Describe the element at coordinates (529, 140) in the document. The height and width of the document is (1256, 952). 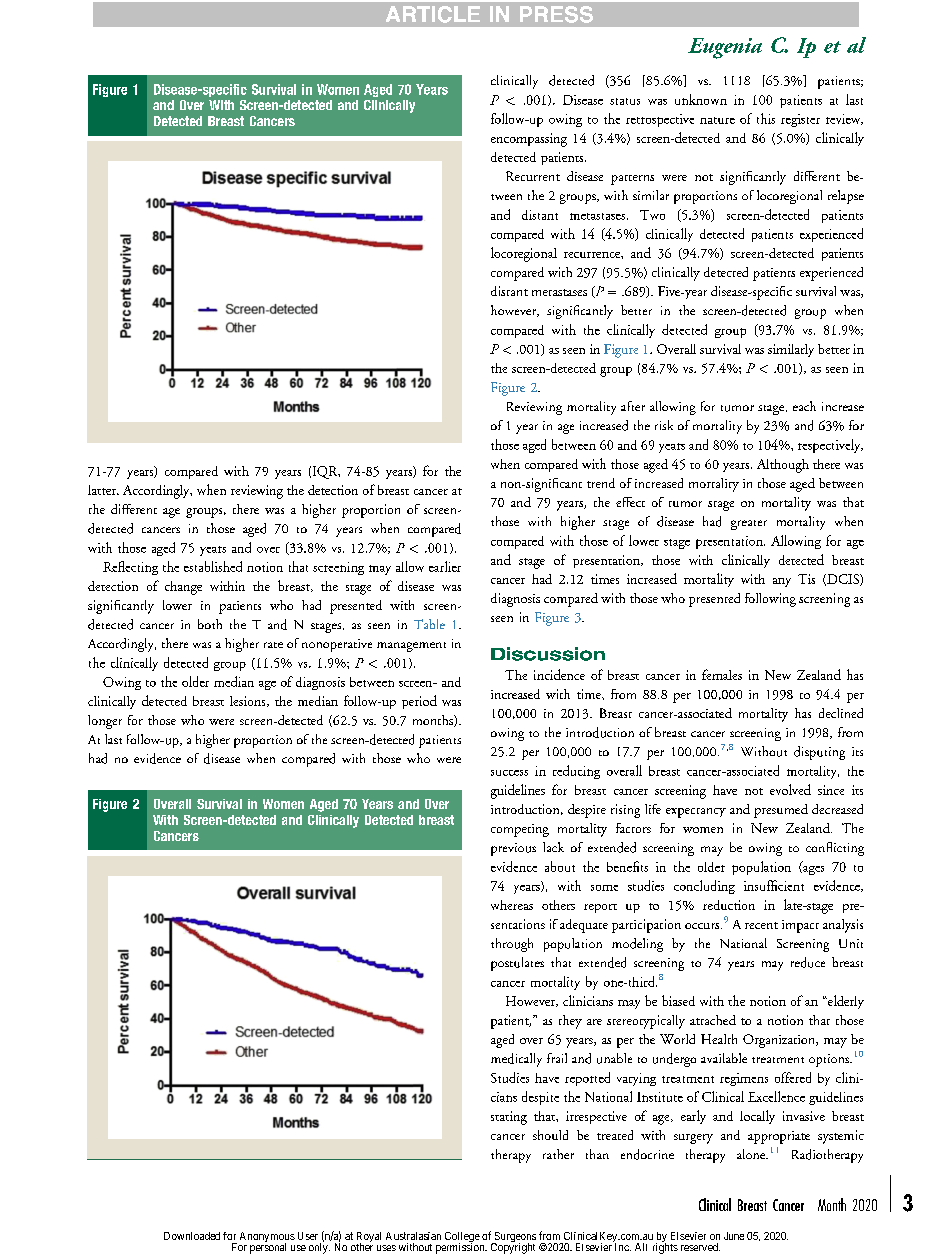
I see `encompassing` at that location.
